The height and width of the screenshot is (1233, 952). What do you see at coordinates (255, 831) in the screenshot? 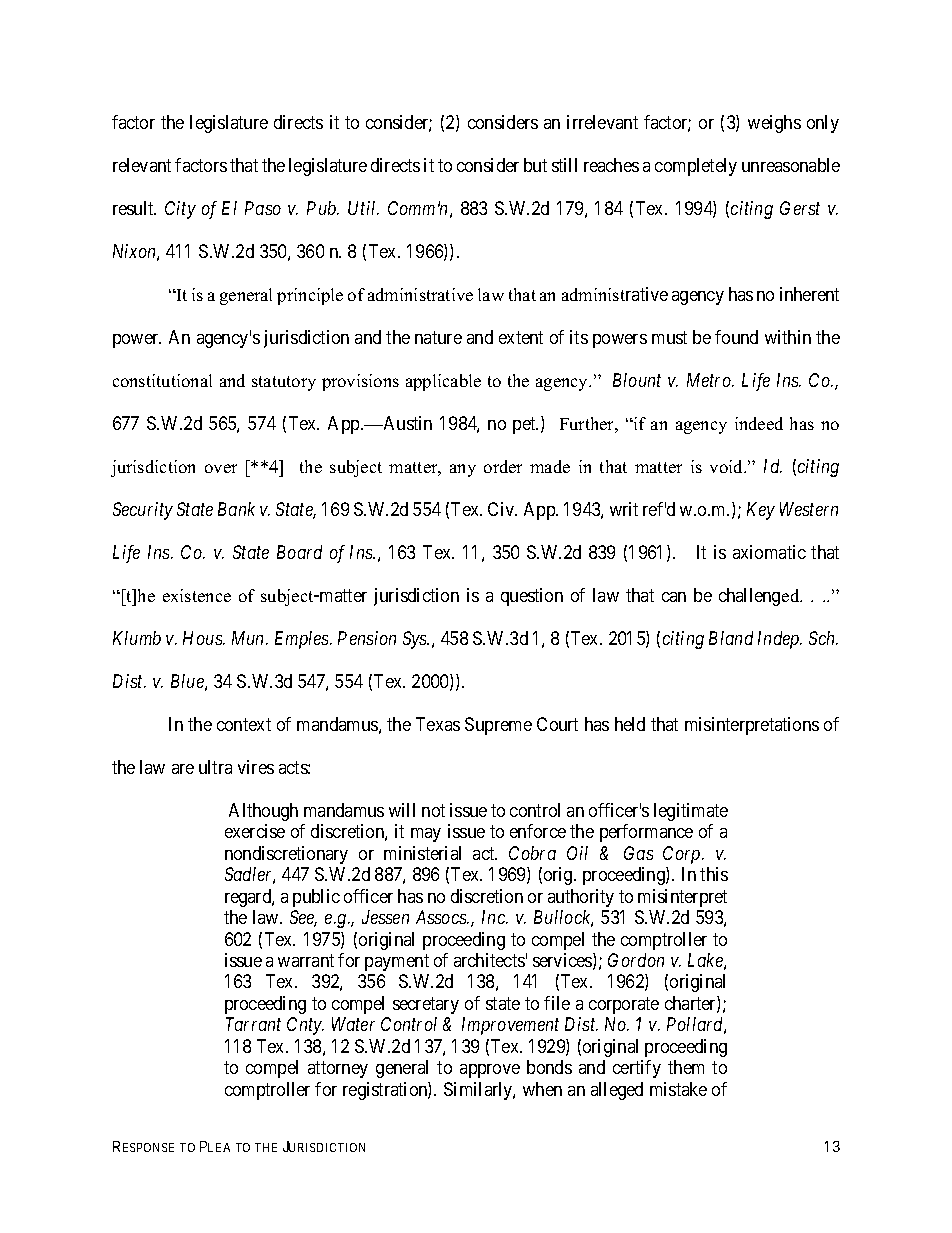
I see `exercise` at bounding box center [255, 831].
